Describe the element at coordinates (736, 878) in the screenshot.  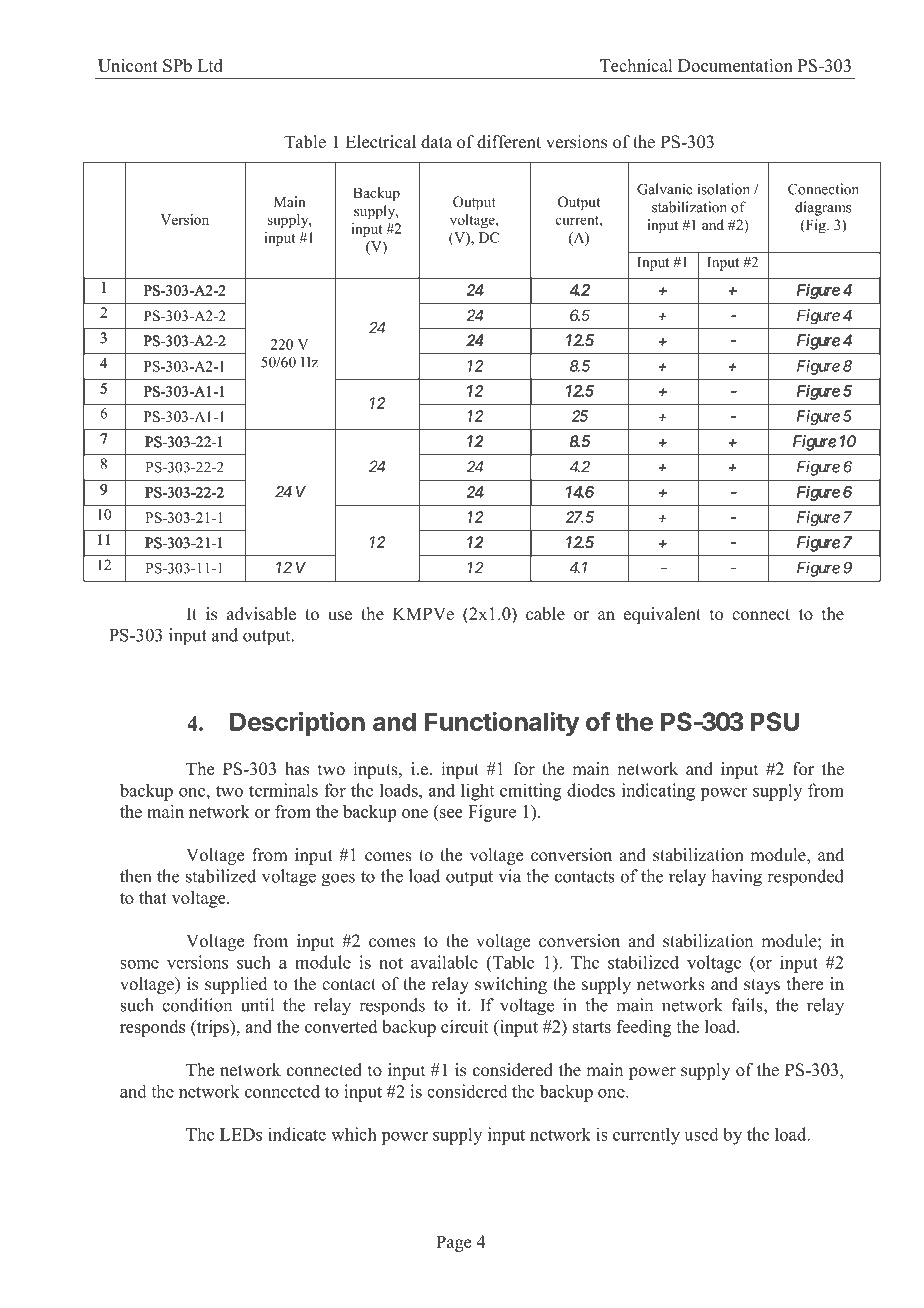
I see `having` at that location.
